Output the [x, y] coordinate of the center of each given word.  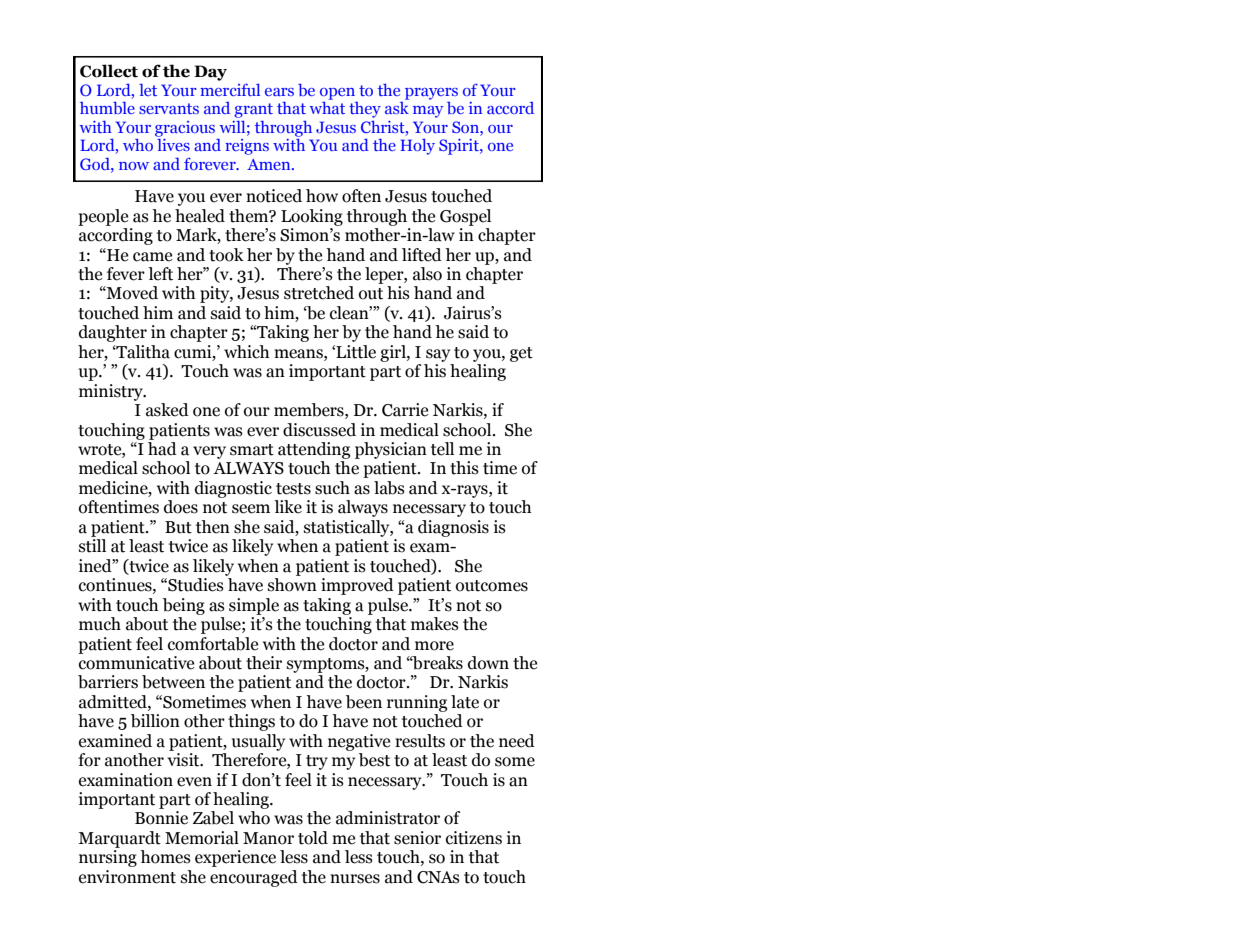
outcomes [492, 586]
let [148, 90]
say [438, 355]
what [327, 106]
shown [292, 583]
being [184, 606]
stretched [319, 293]
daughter [113, 333]
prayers [431, 94]
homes [165, 857]
